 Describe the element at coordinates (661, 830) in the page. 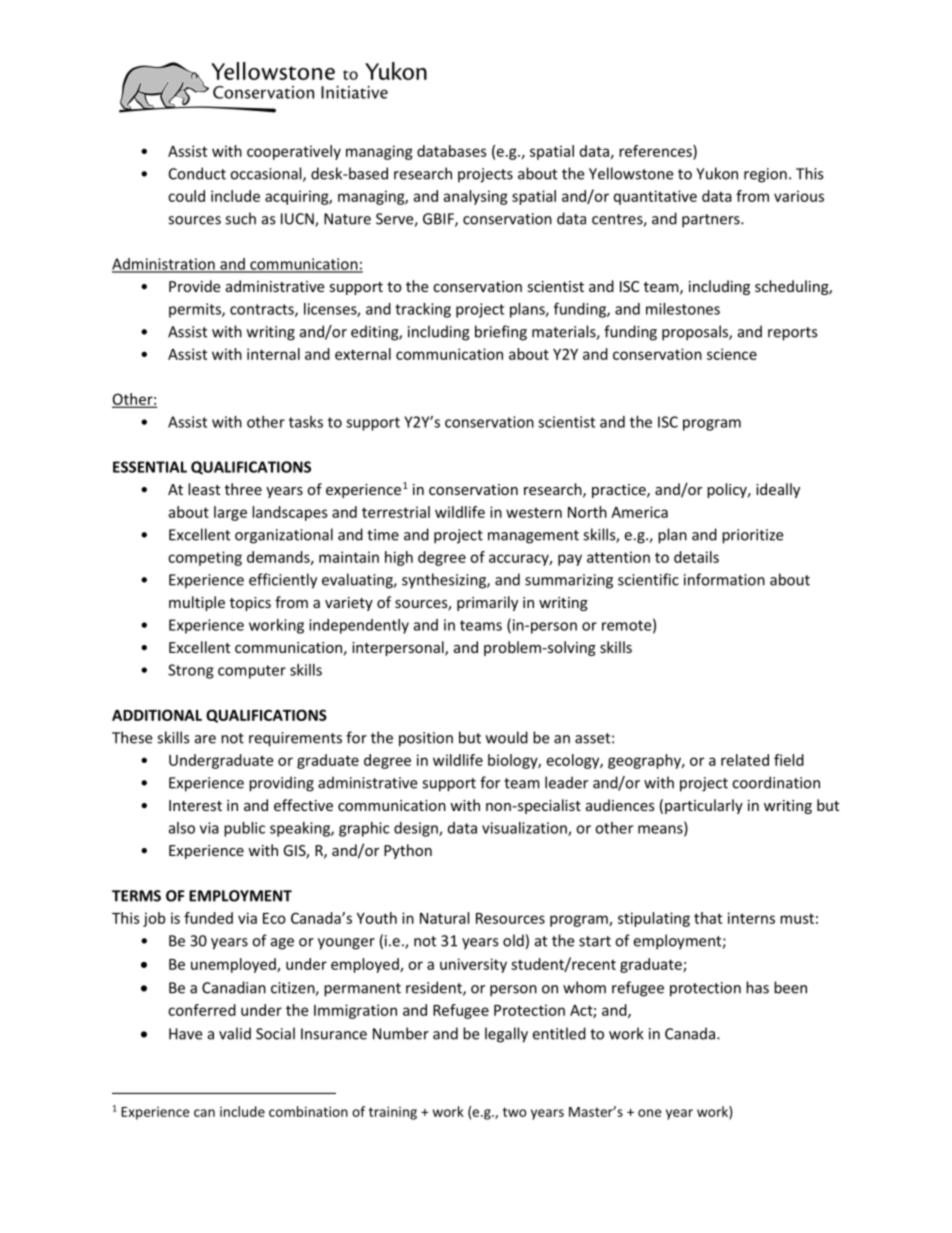

I see `means` at that location.
